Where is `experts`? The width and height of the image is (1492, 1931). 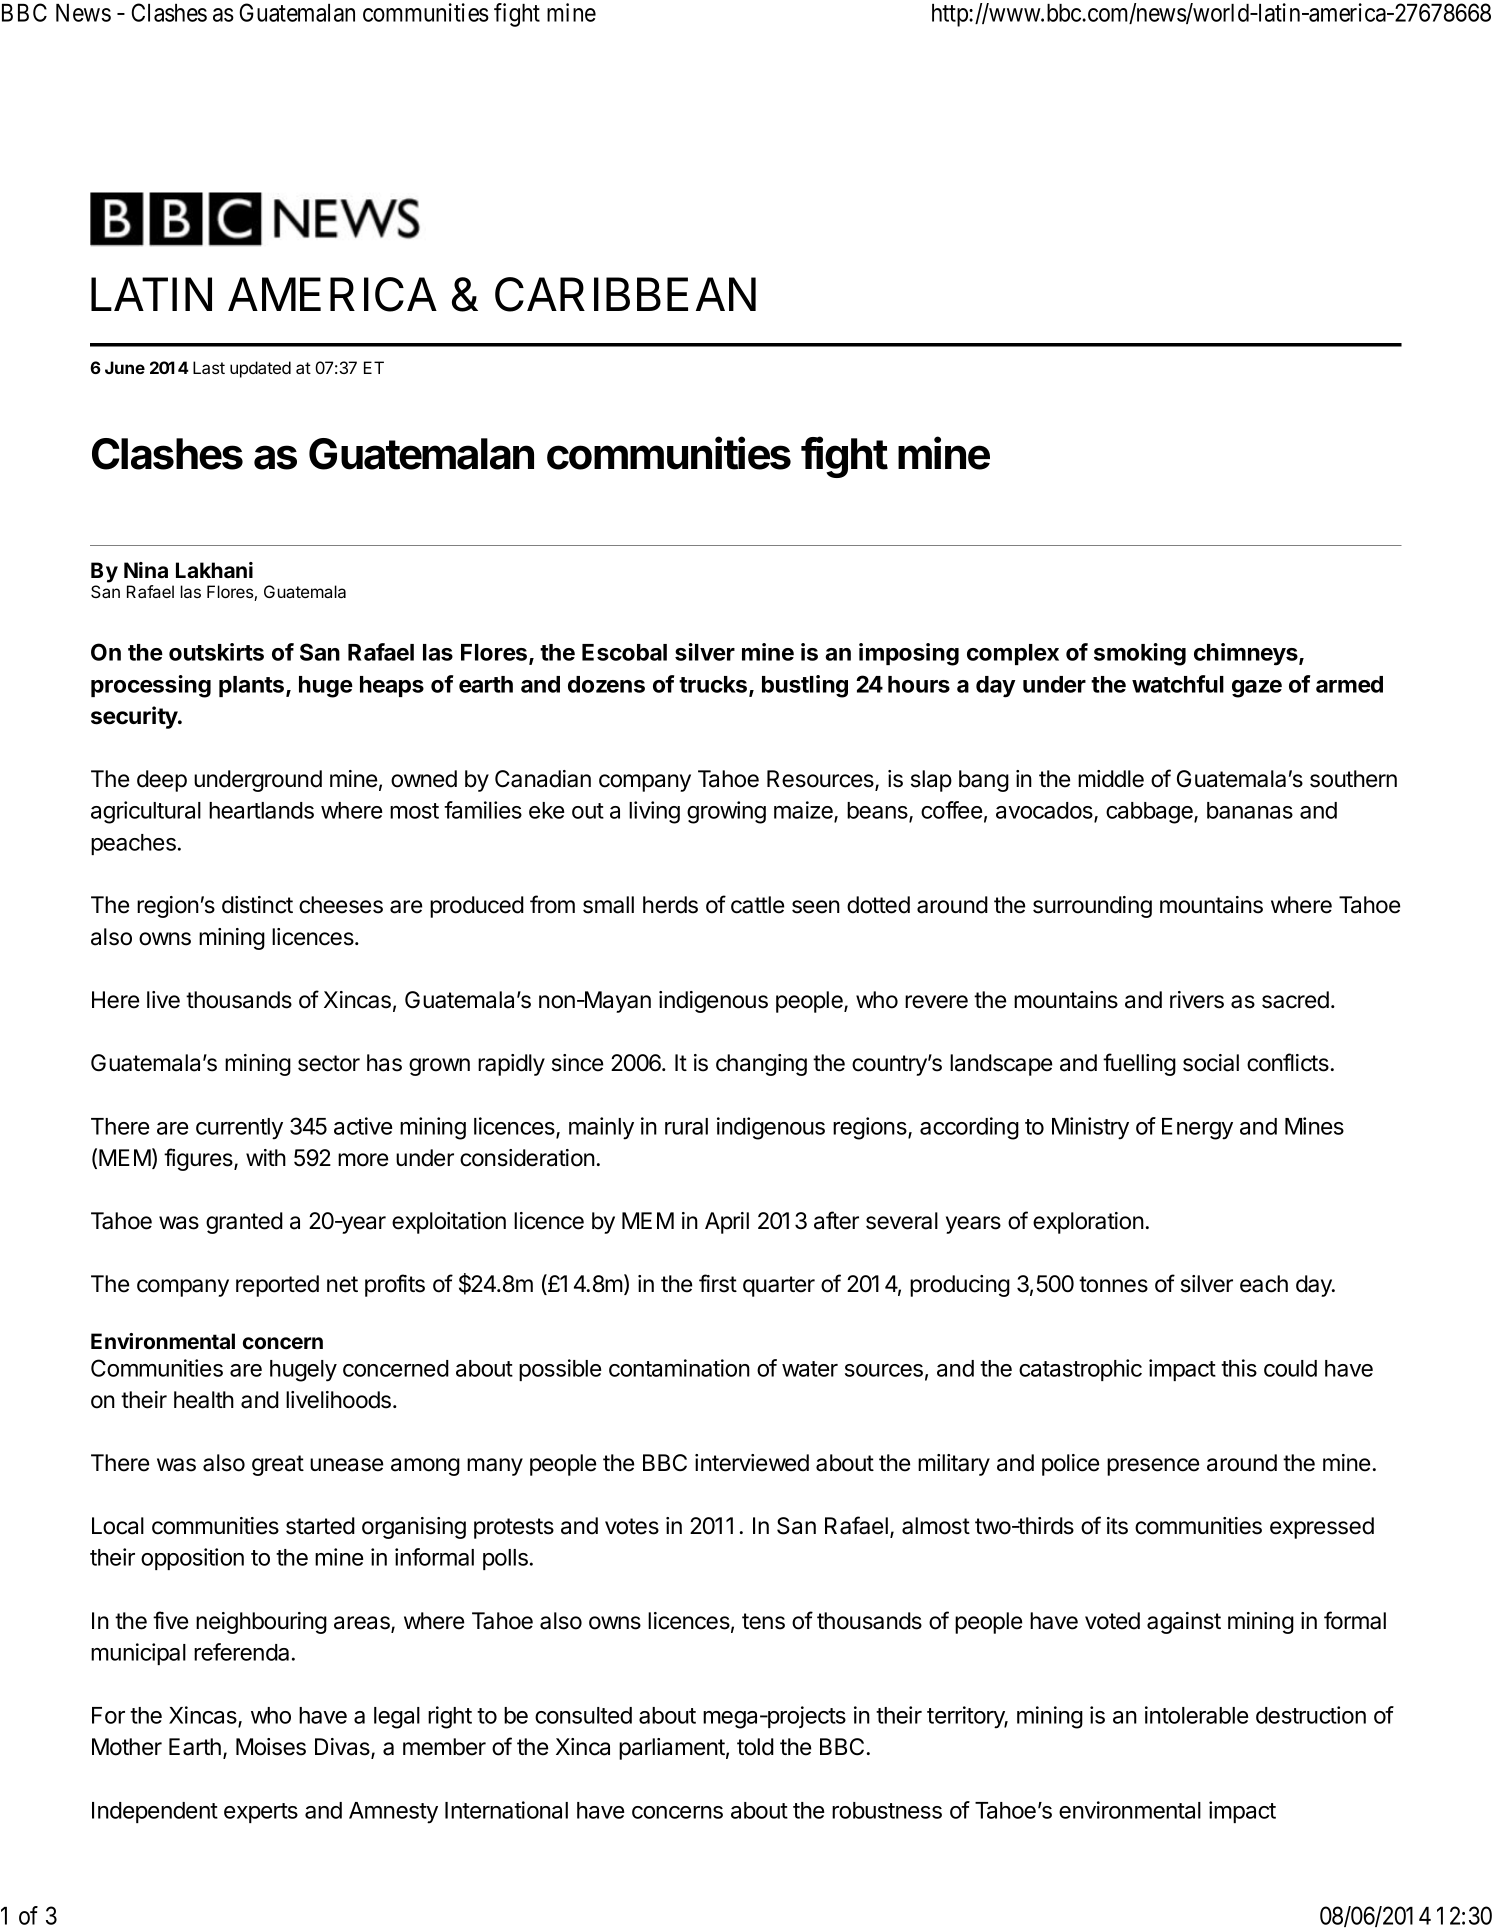 experts is located at coordinates (261, 1813).
